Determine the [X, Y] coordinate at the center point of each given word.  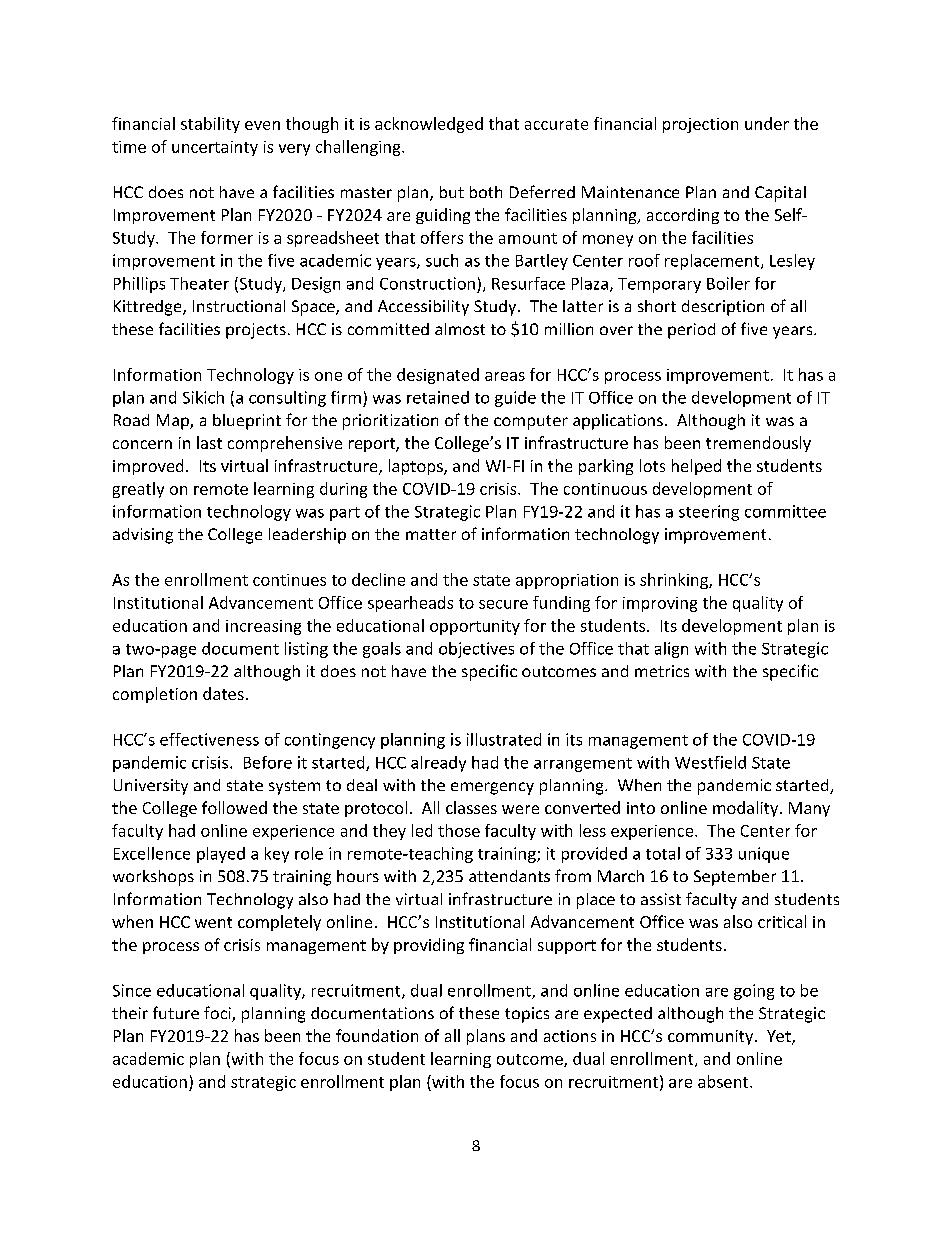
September [735, 878]
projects [256, 331]
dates [223, 693]
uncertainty [215, 148]
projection [700, 125]
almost [460, 329]
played [221, 855]
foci [218, 1014]
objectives [476, 650]
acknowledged [429, 125]
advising [143, 536]
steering [709, 513]
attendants [509, 876]
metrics [662, 671]
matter [431, 534]
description [723, 308]
